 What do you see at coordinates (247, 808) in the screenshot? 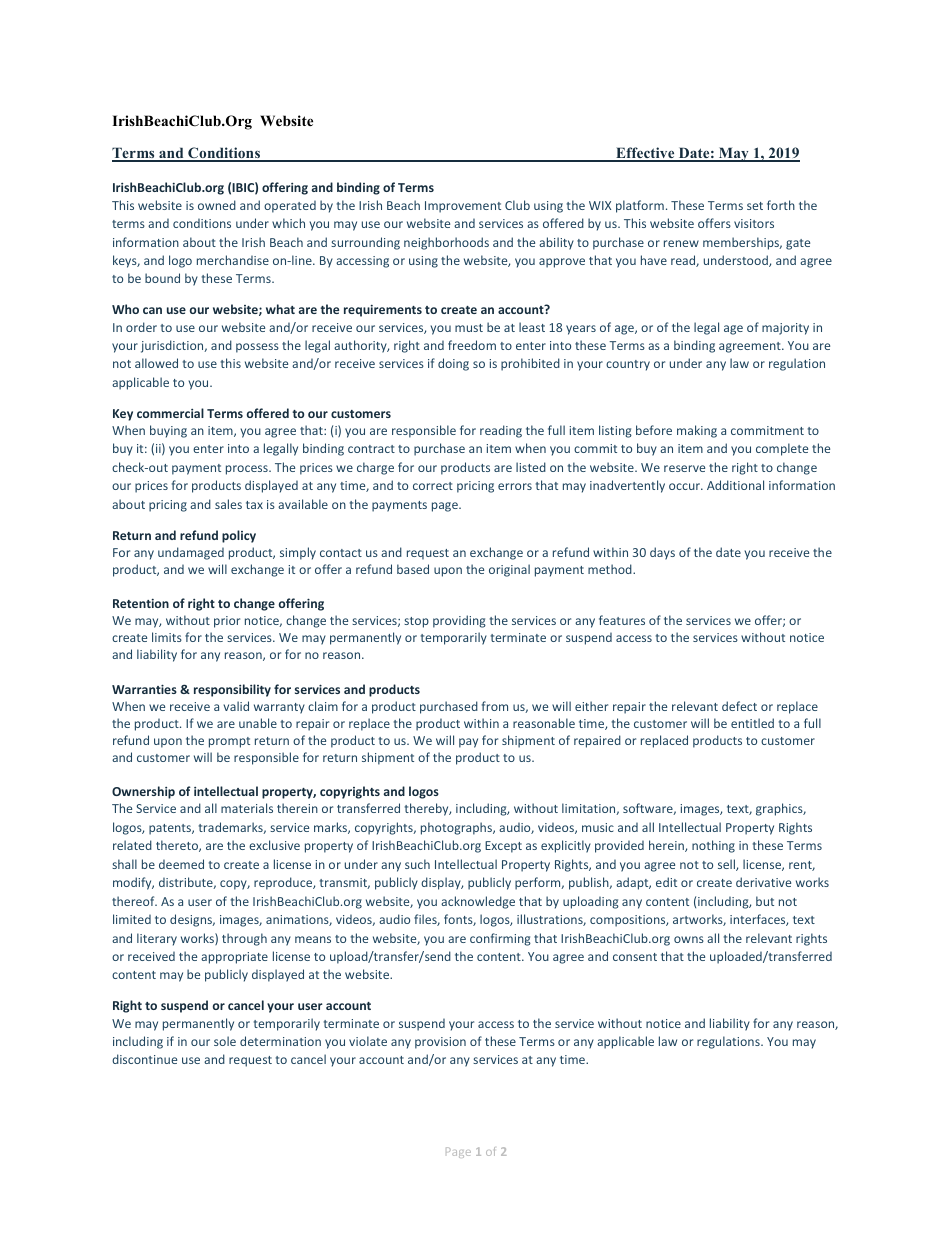
I see `materials` at bounding box center [247, 808].
